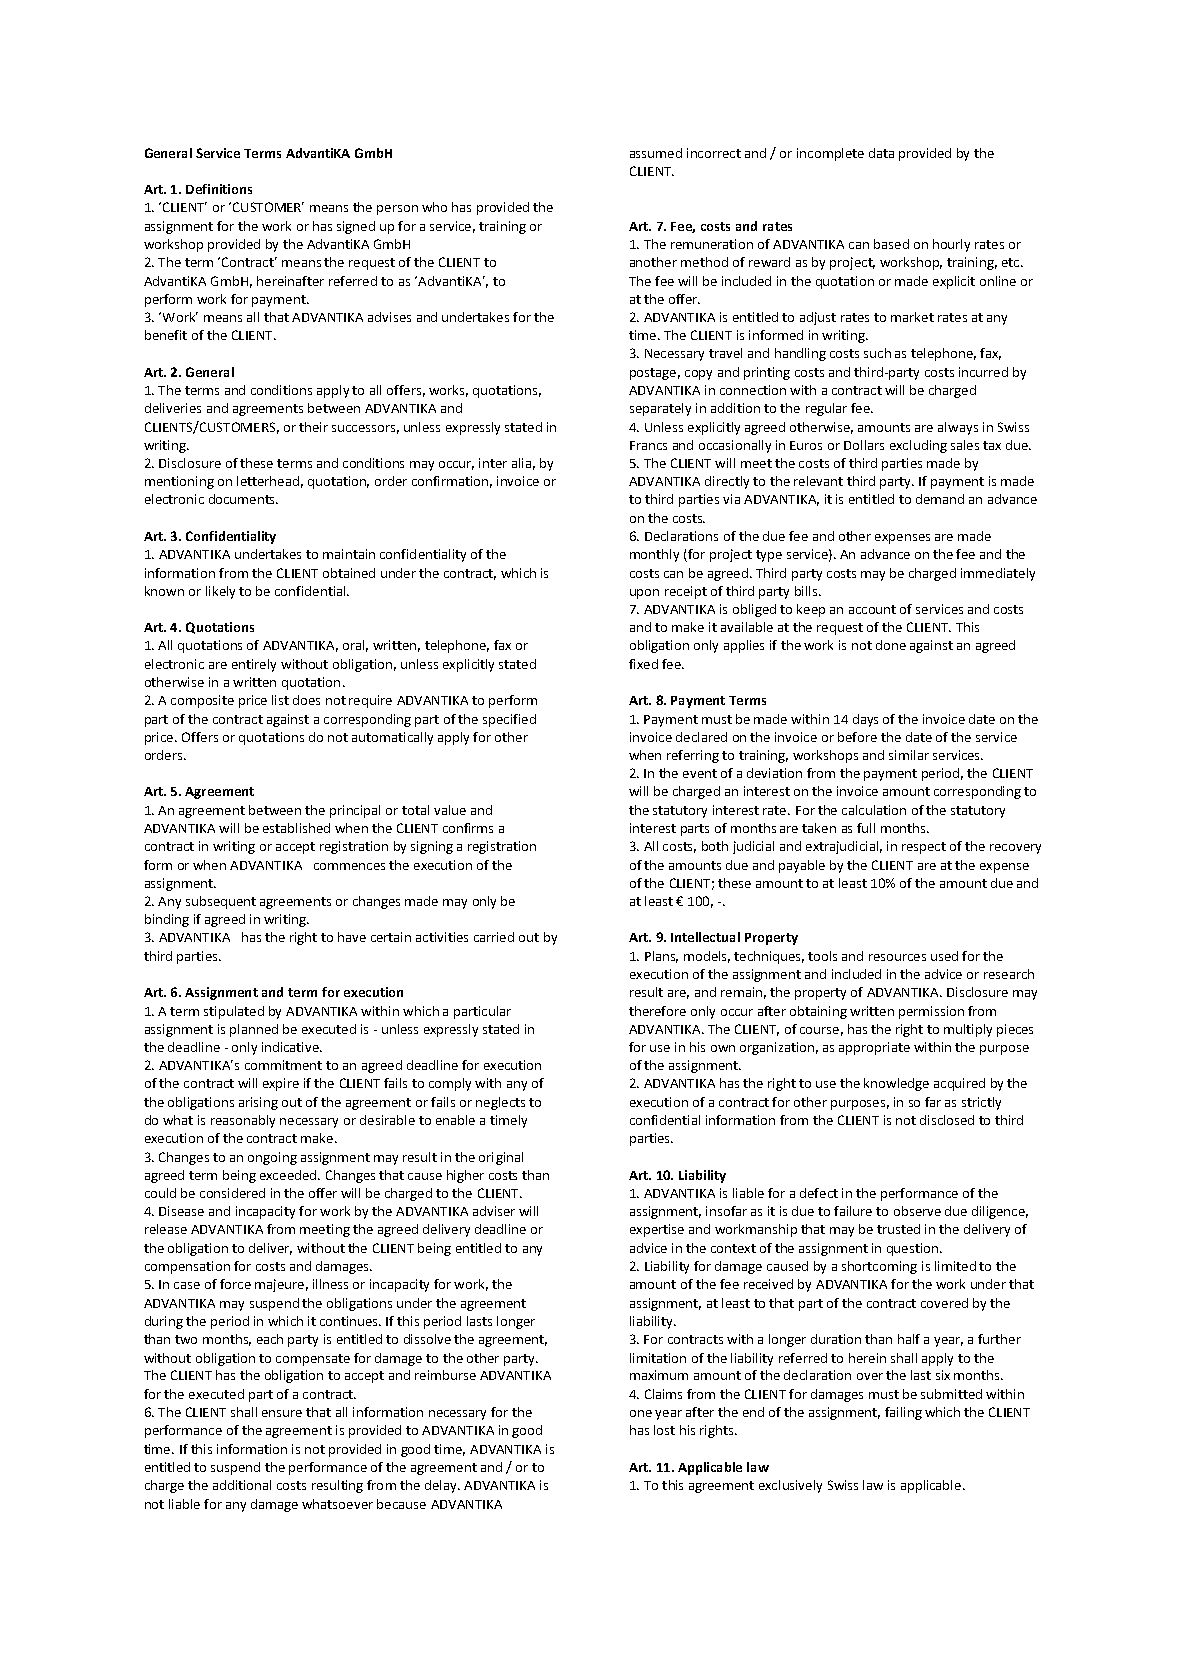 The height and width of the screenshot is (1678, 1186). What do you see at coordinates (656, 153) in the screenshot?
I see `assumed` at bounding box center [656, 153].
